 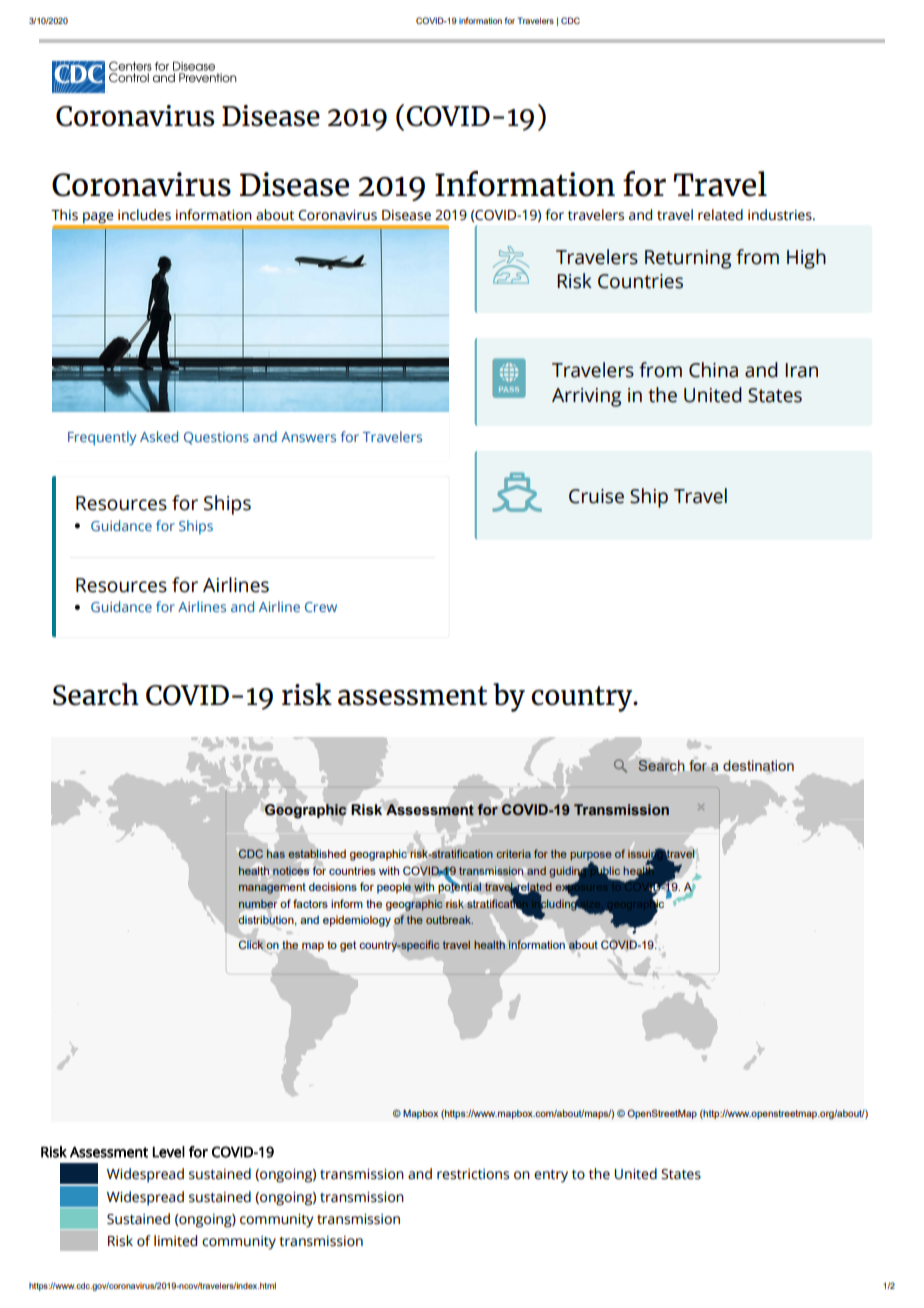 What do you see at coordinates (144, 215) in the document?
I see `includes` at bounding box center [144, 215].
